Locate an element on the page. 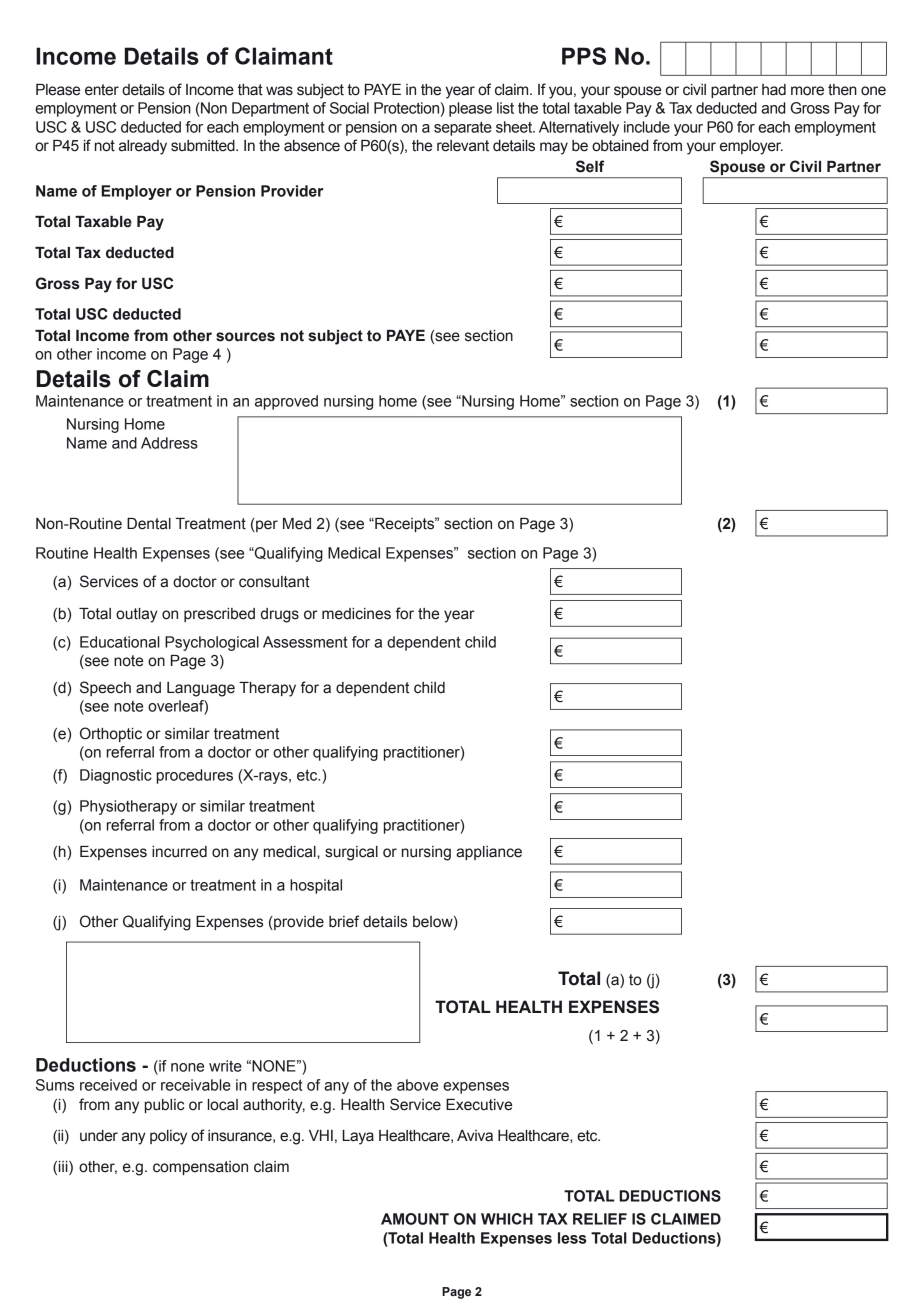  brief is located at coordinates (344, 921).
